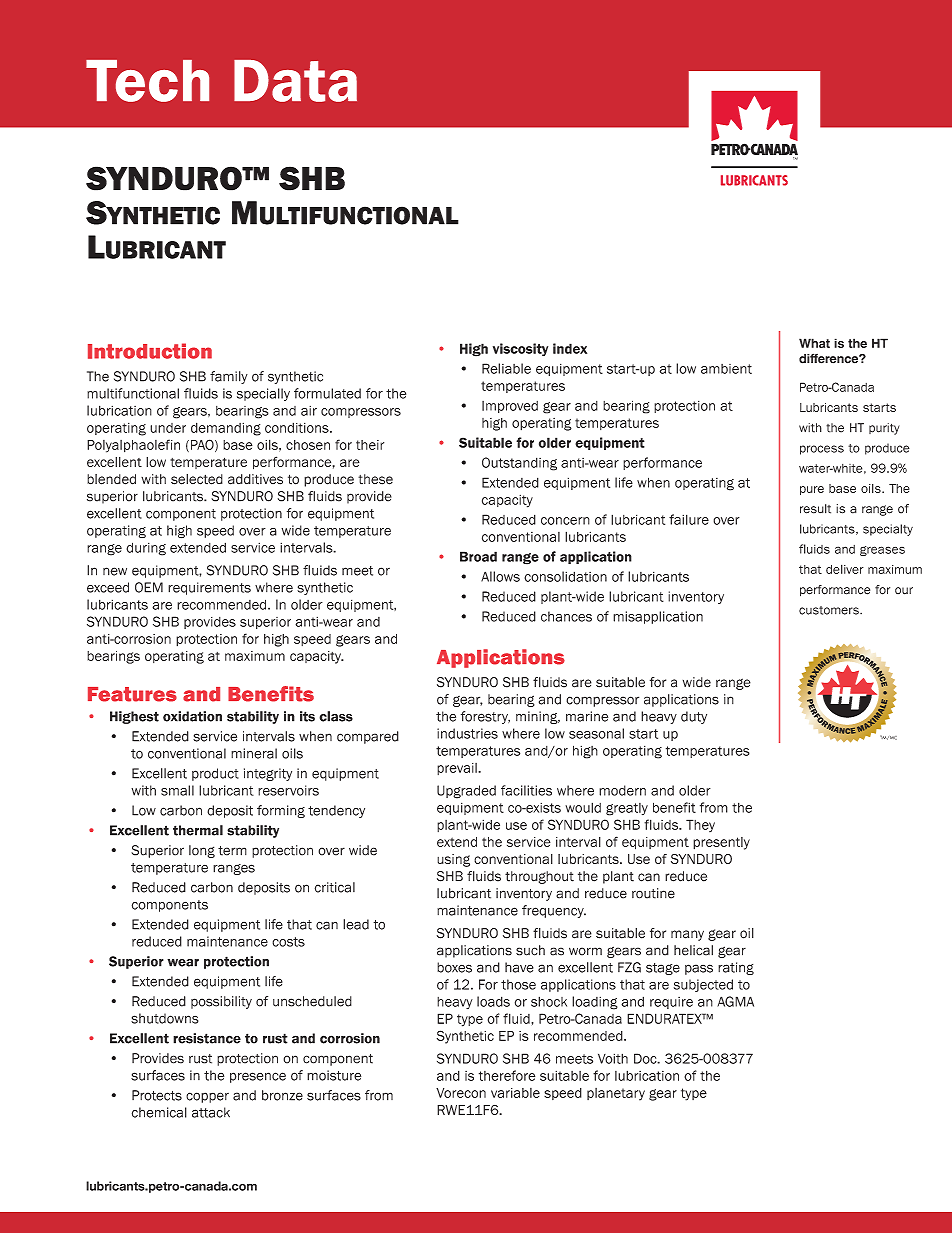 This screenshot has width=952, height=1233. I want to click on Improved, so click(510, 407).
